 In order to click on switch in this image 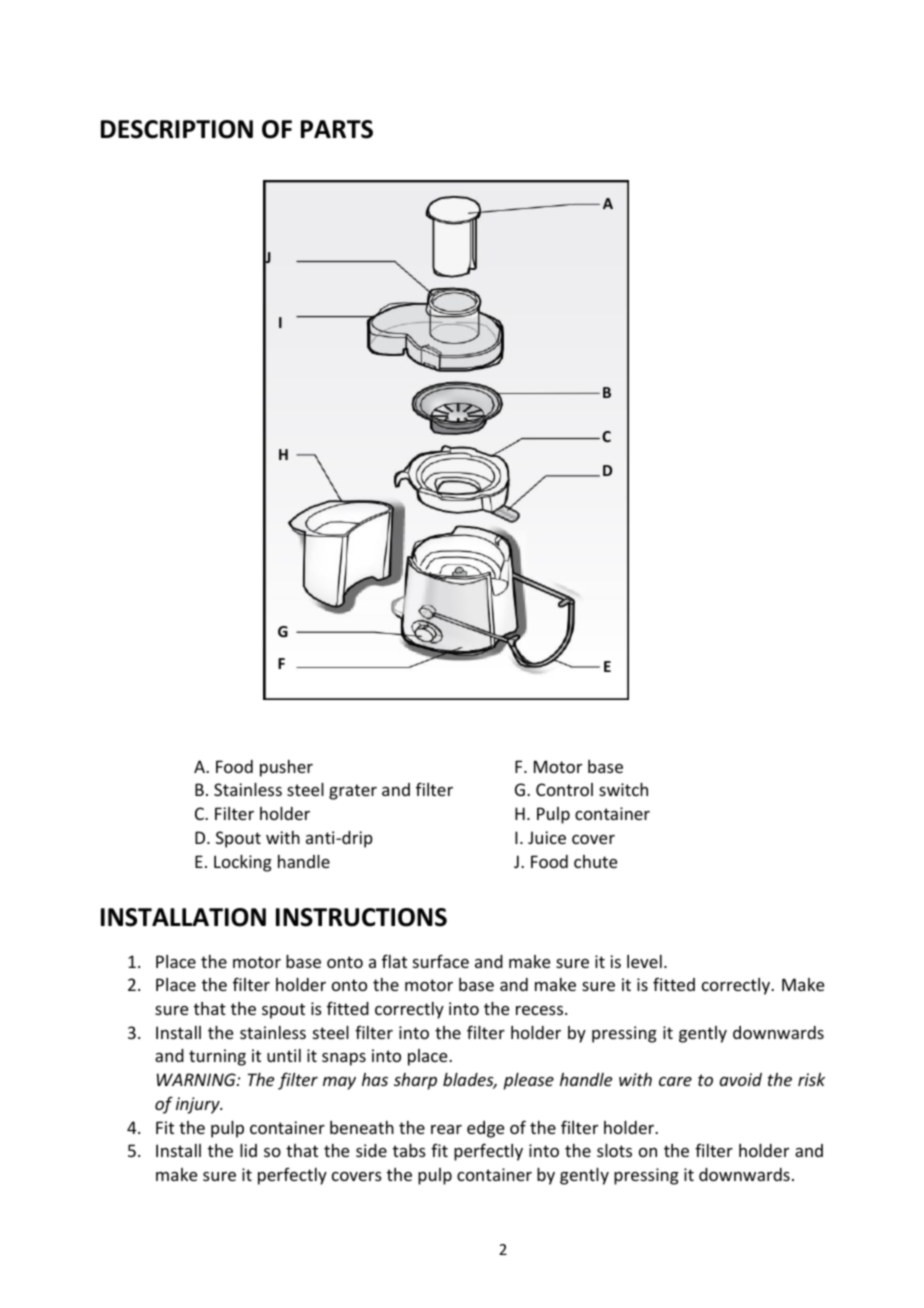, I will do `click(623, 789)`.
